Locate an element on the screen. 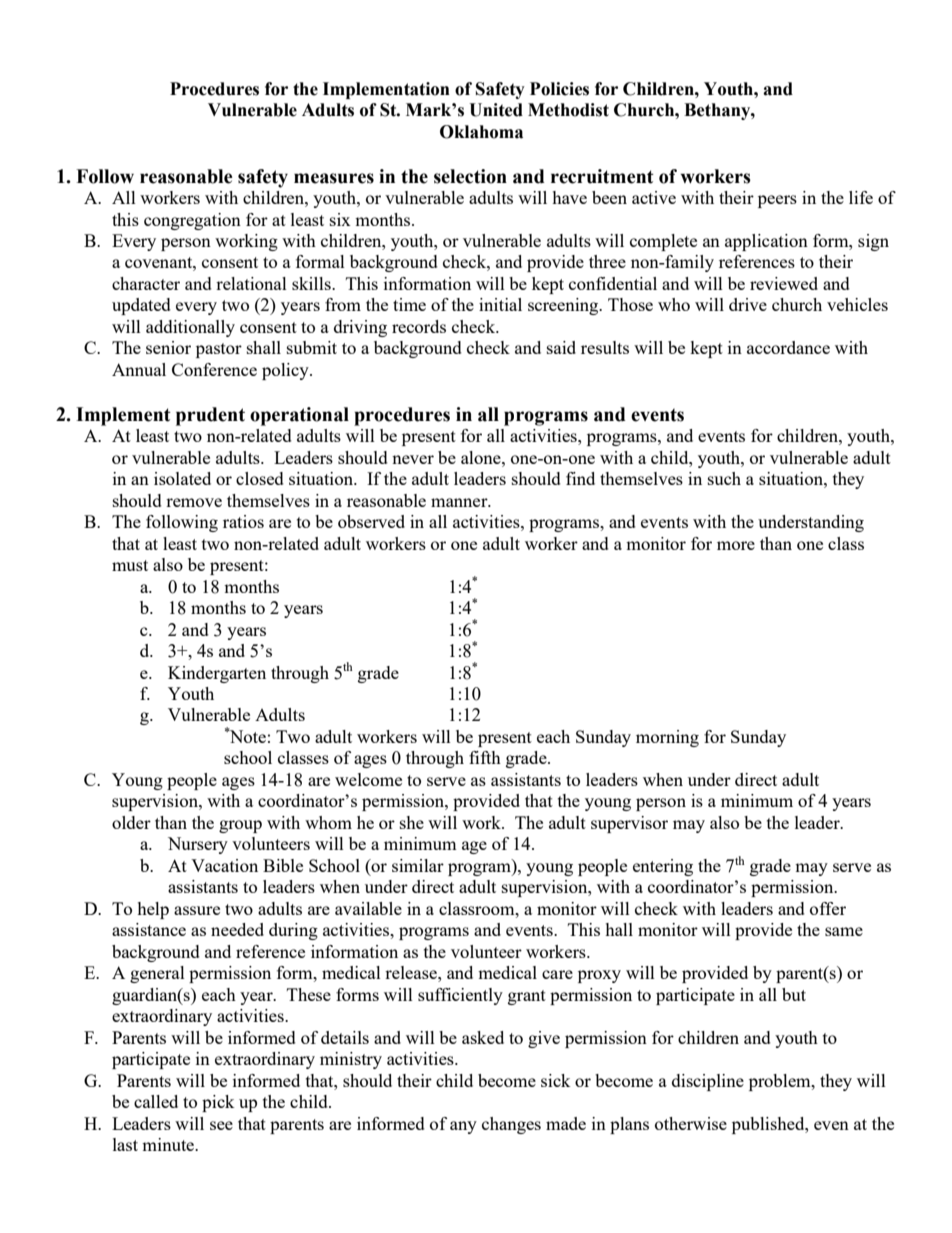 Image resolution: width=952 pixels, height=1233 pixels. peers is located at coordinates (777, 201).
